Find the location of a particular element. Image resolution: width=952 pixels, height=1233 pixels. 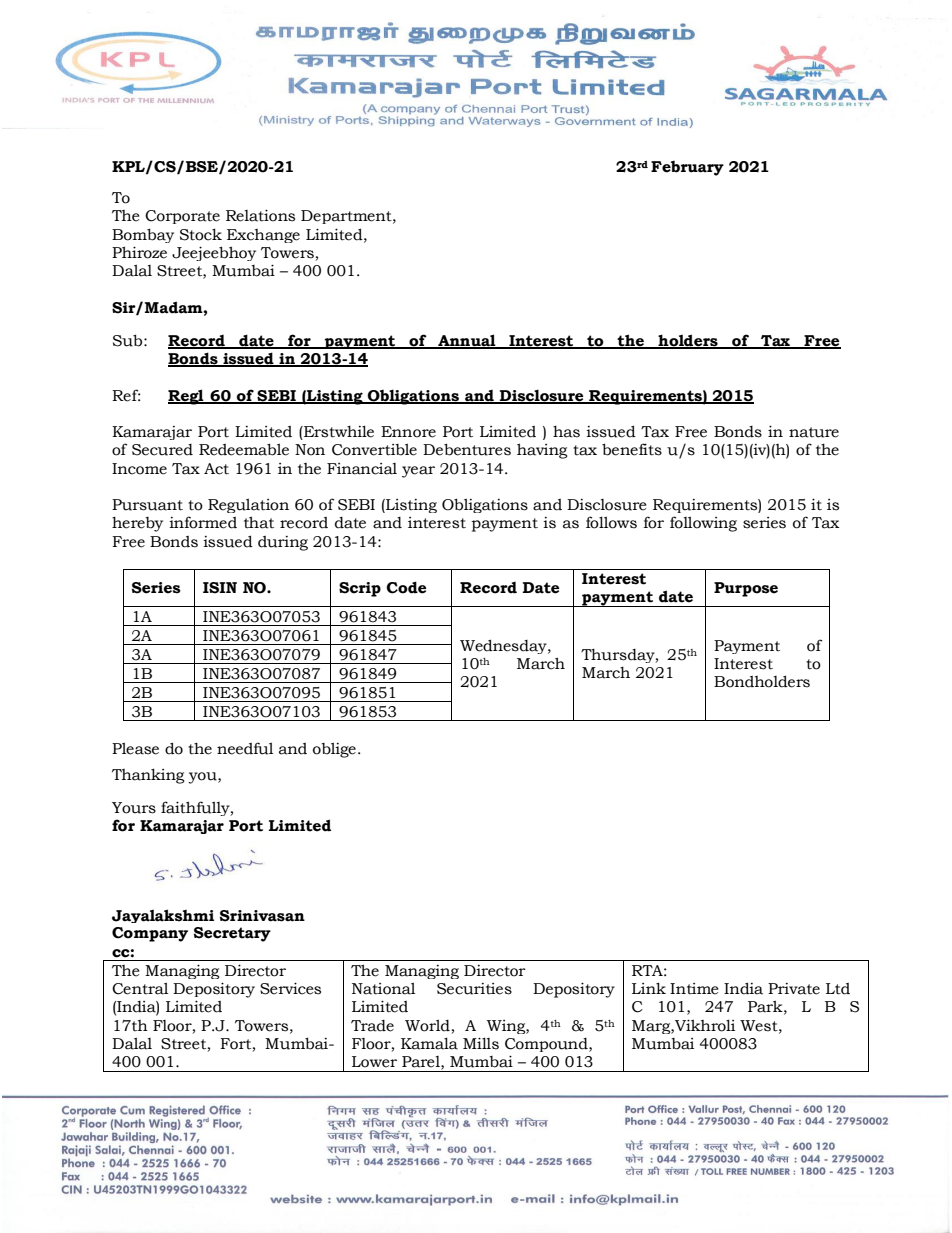

Annual is located at coordinates (467, 341).
